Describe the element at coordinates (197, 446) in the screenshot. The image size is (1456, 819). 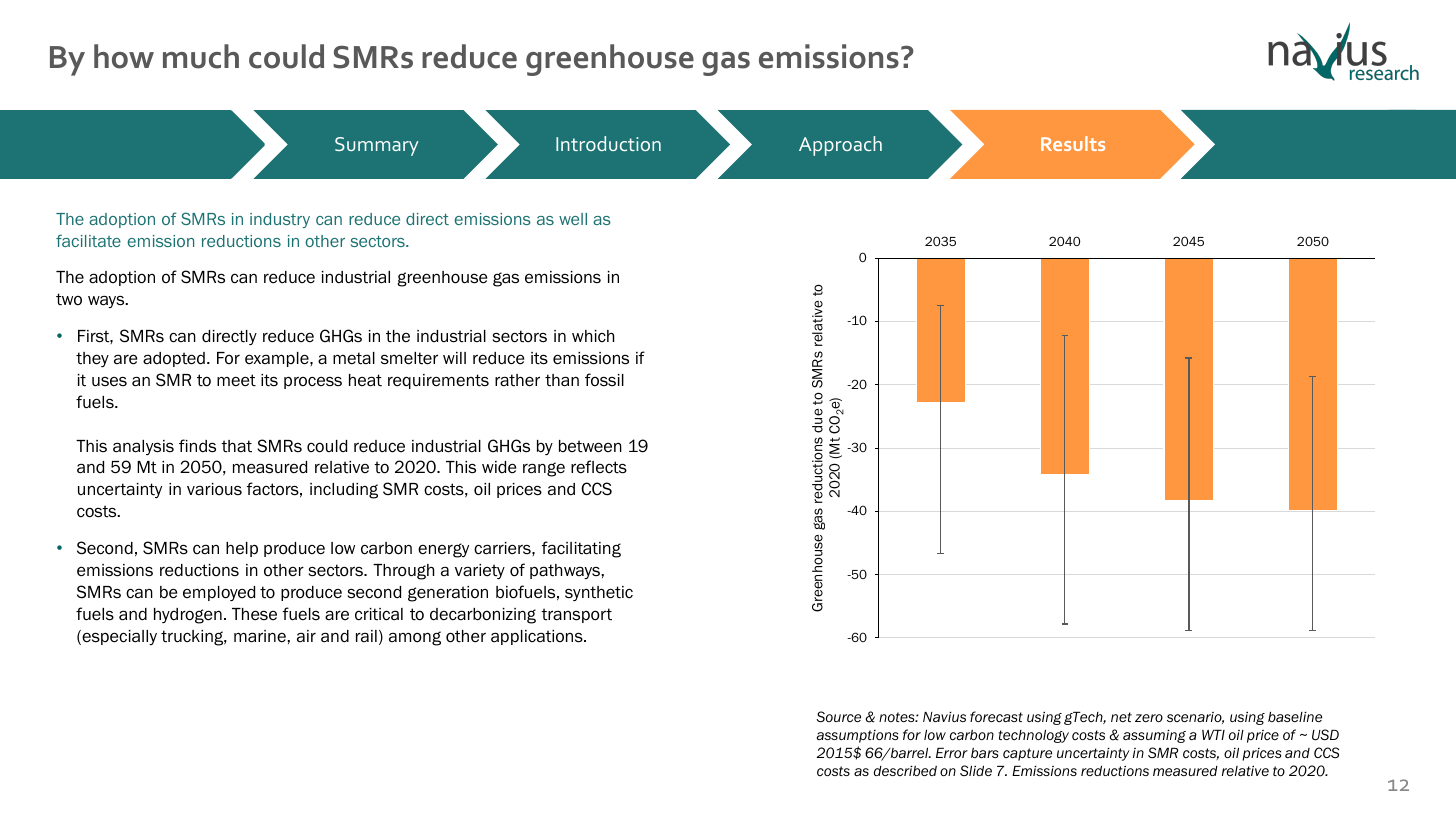
I see `finds` at that location.
